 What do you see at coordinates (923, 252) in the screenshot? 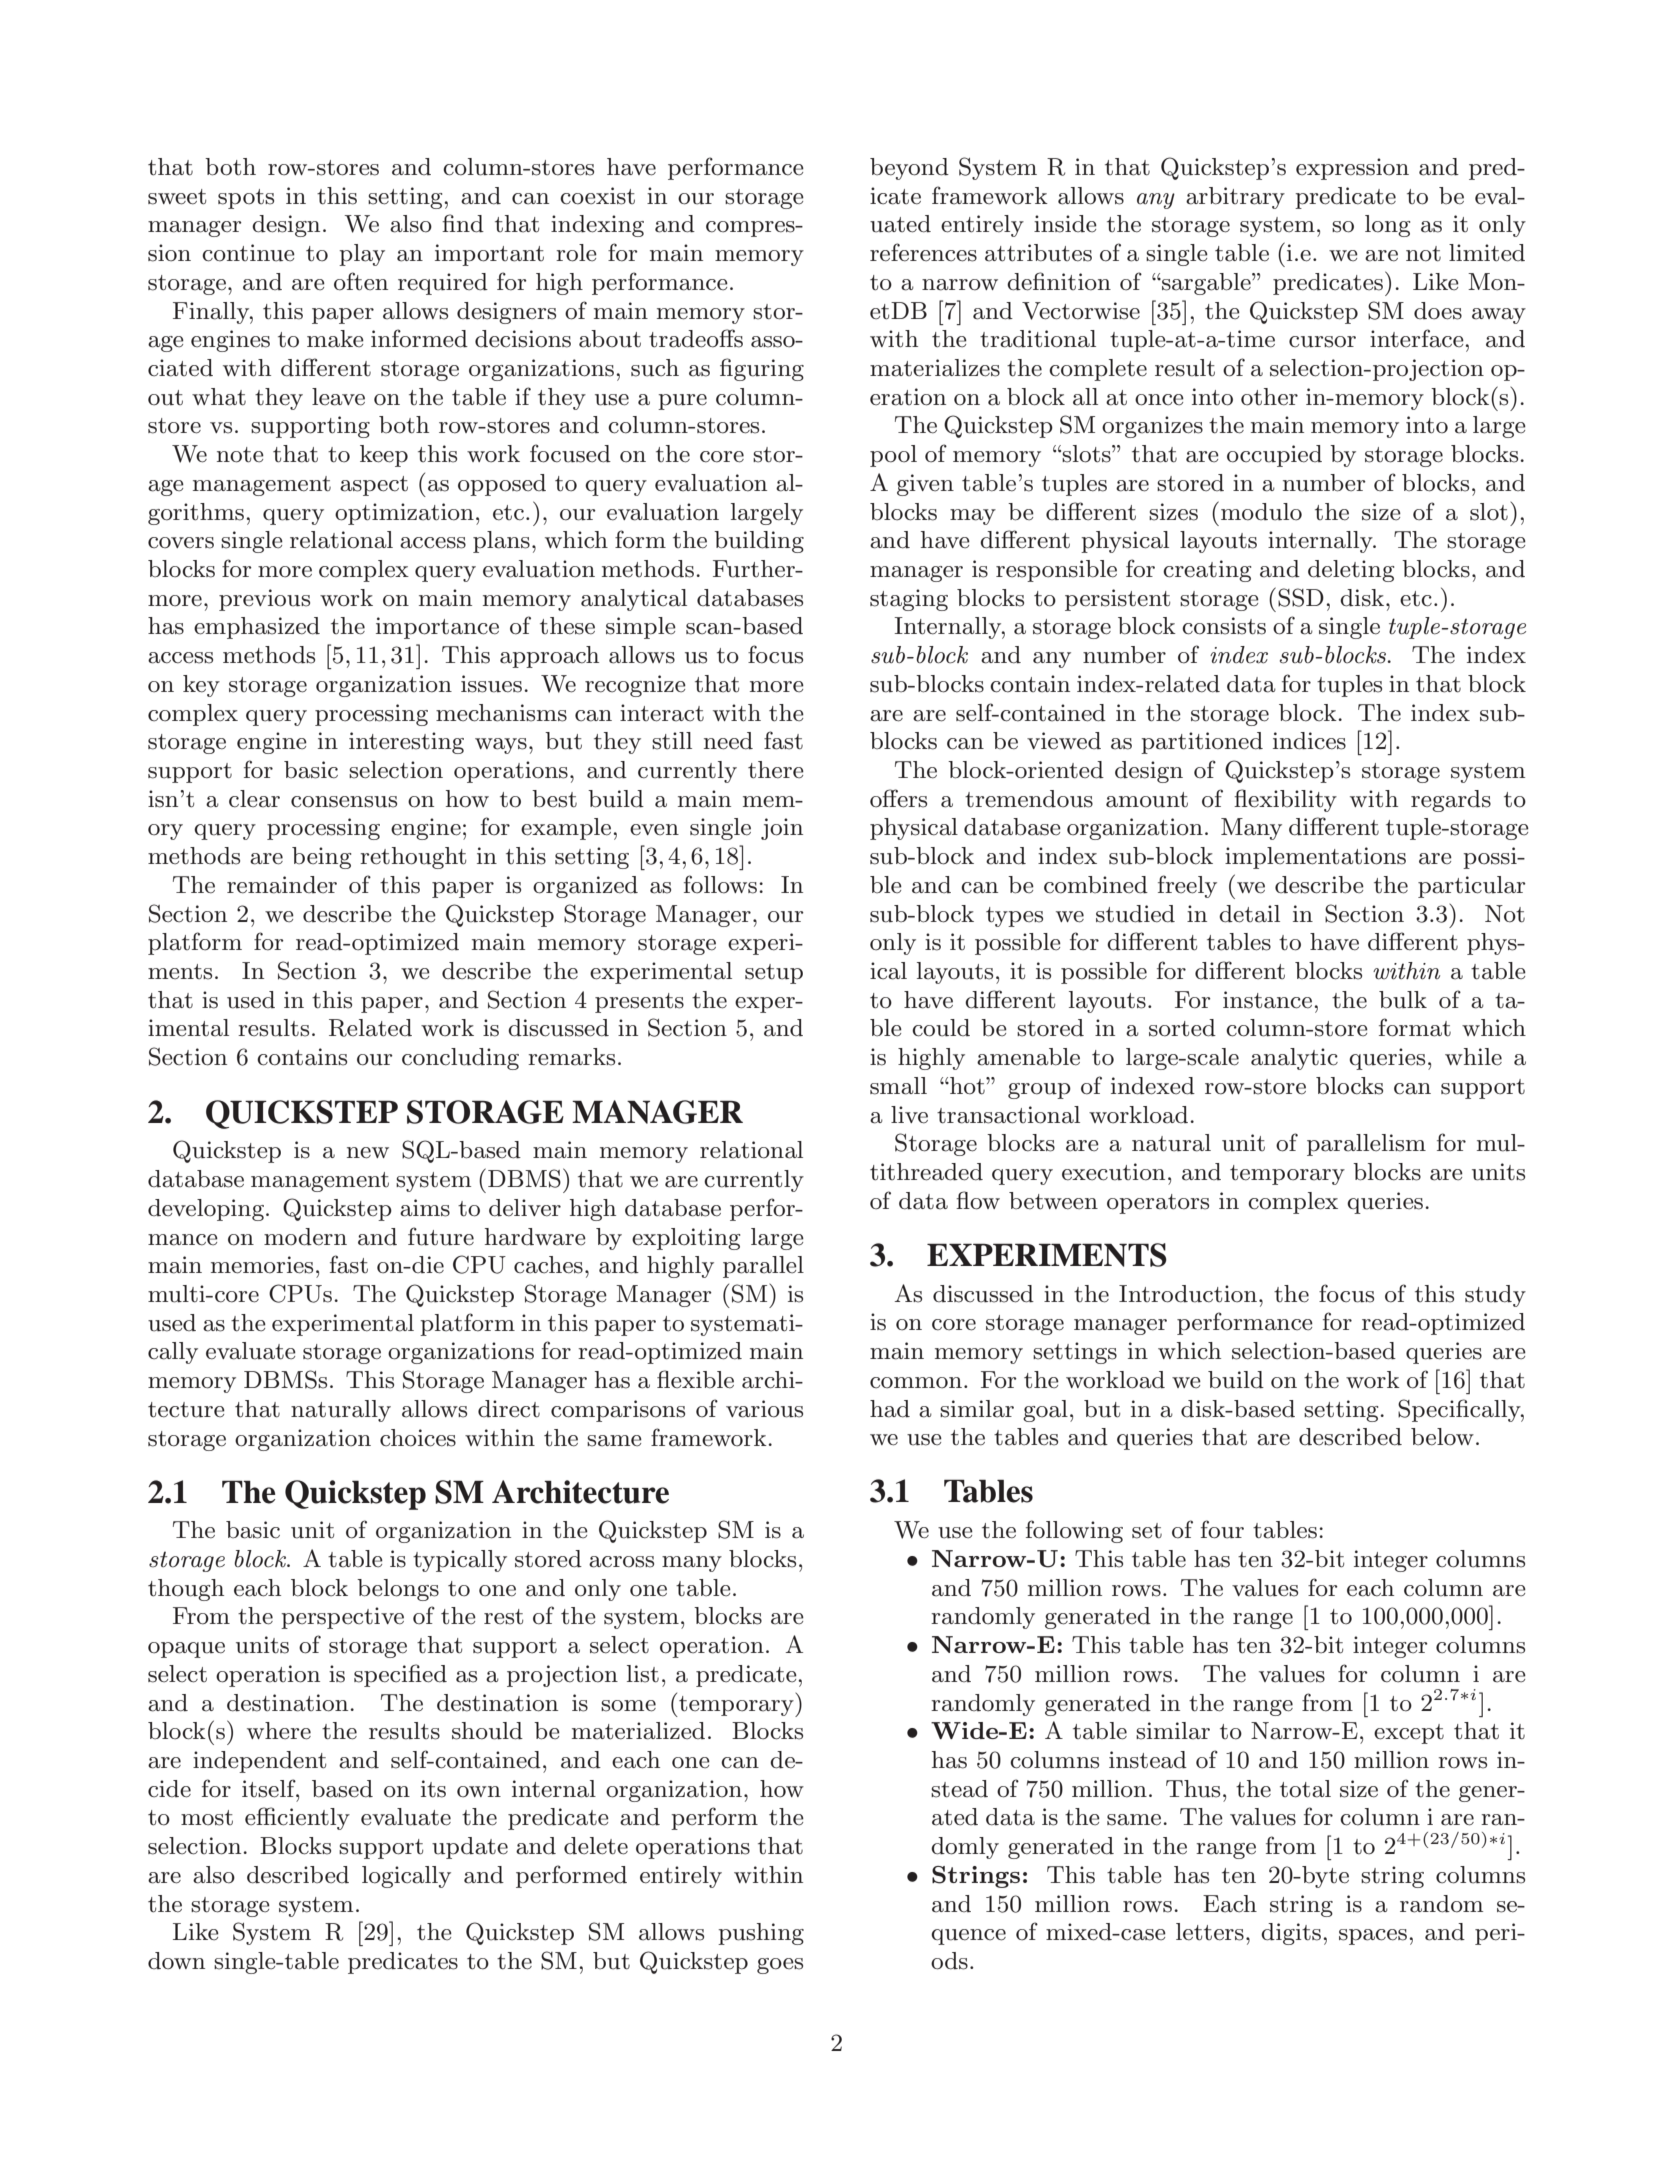
I see `references` at bounding box center [923, 252].
